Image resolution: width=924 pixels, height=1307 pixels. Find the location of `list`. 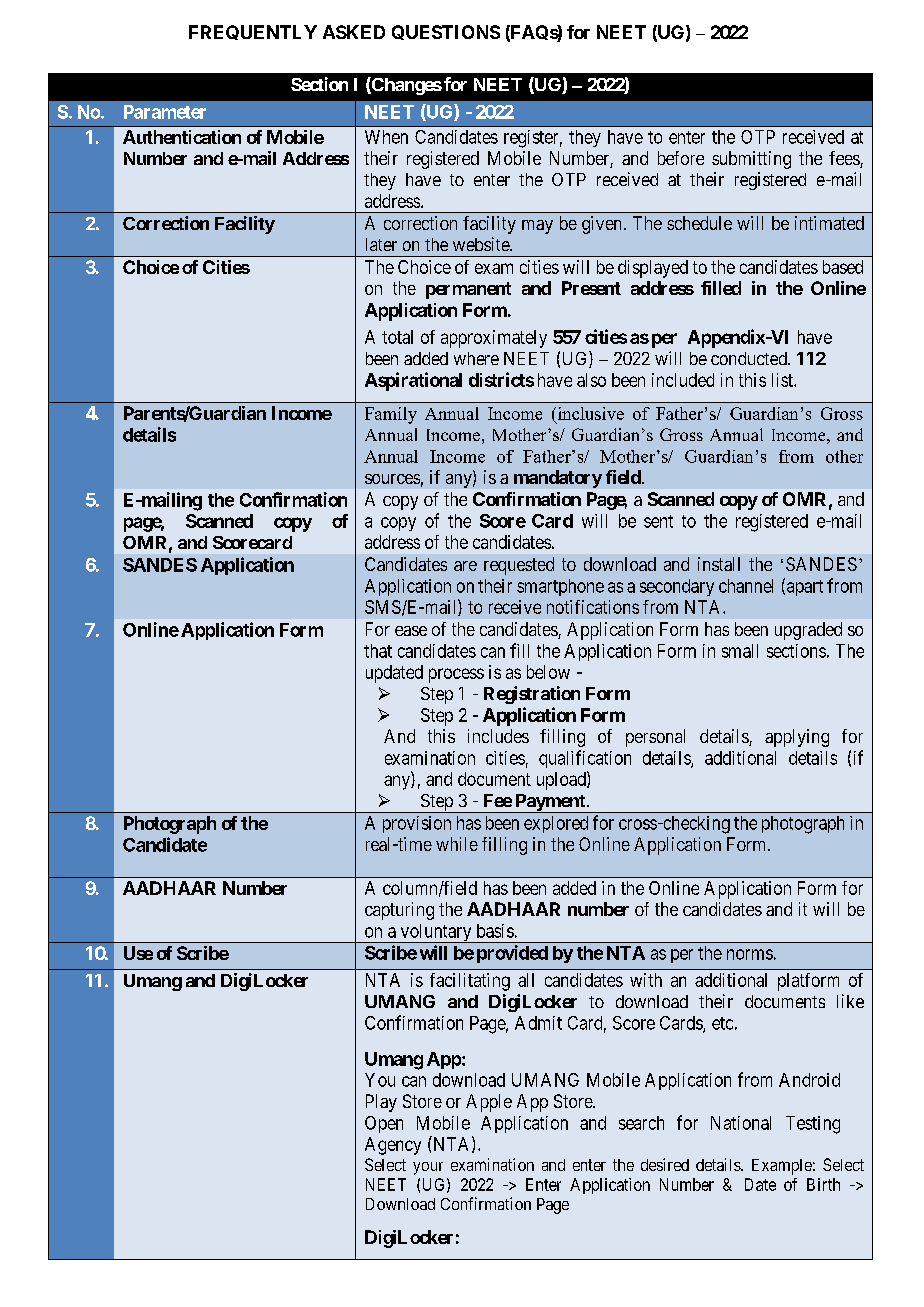

list is located at coordinates (783, 380).
